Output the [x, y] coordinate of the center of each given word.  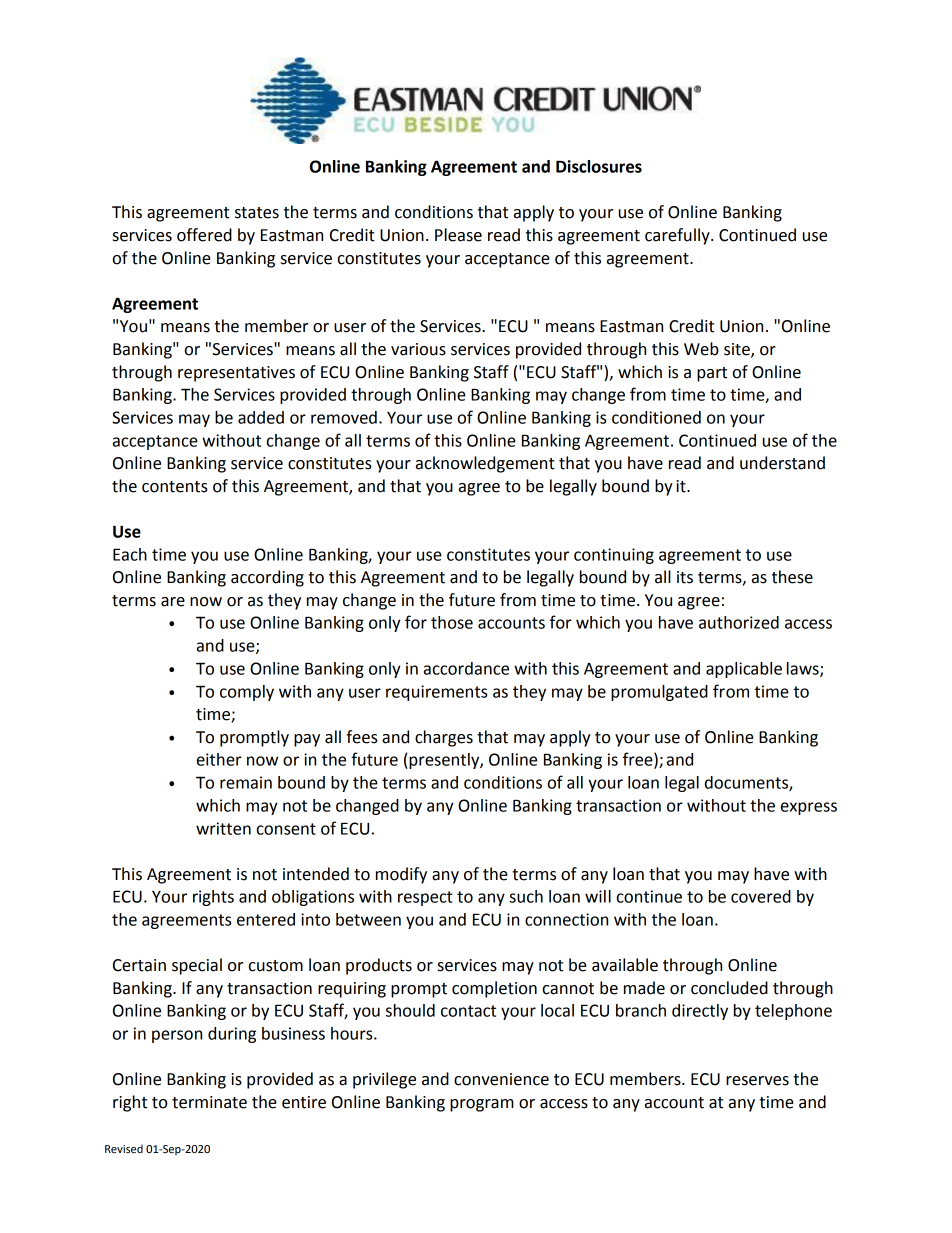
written [223, 828]
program [482, 1105]
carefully [678, 236]
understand [782, 463]
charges [444, 738]
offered [204, 235]
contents [175, 487]
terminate [209, 1102]
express [809, 808]
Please [458, 235]
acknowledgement [485, 464]
